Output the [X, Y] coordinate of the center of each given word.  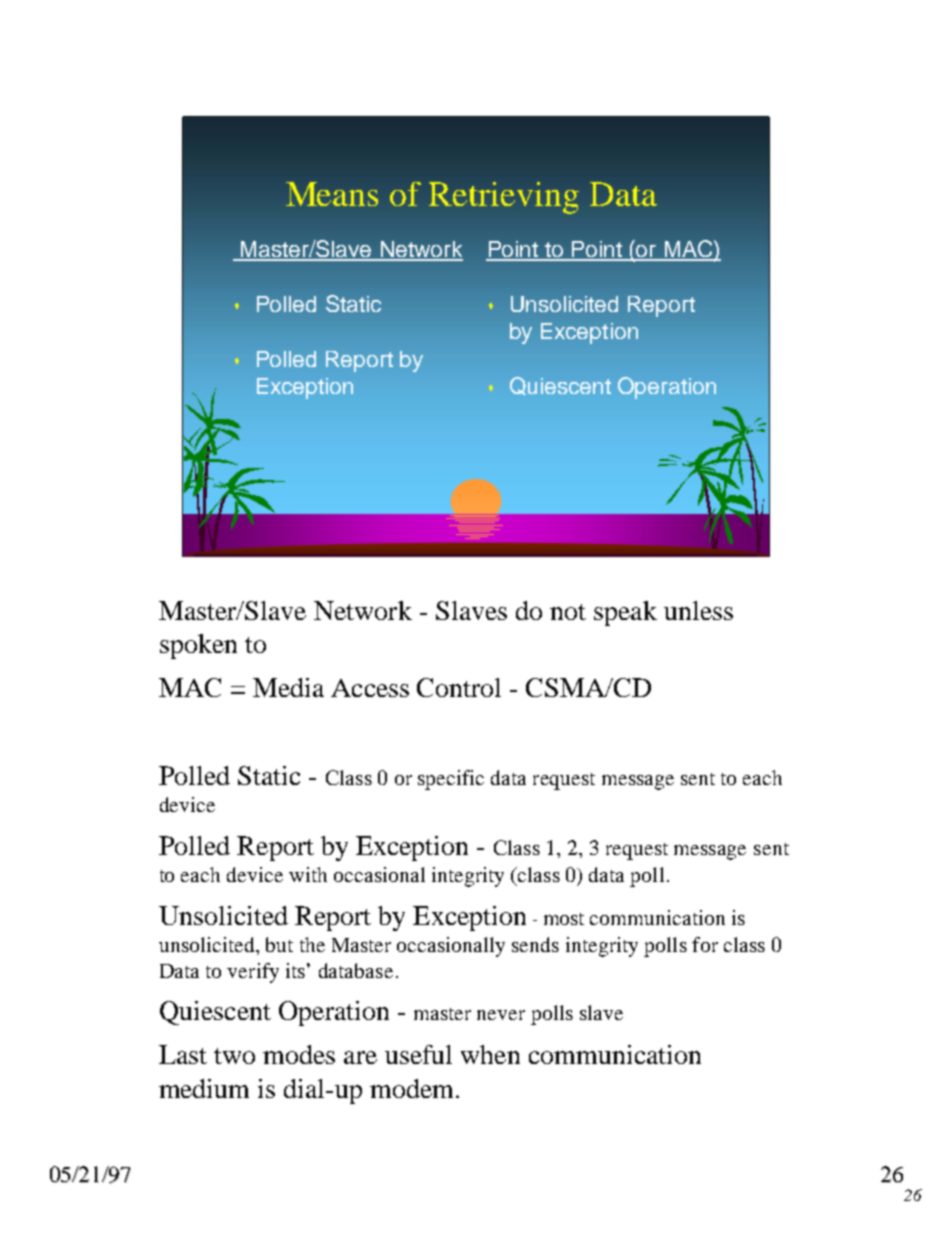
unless [698, 610]
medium [204, 1088]
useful [418, 1054]
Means [332, 194]
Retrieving [504, 198]
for [705, 944]
